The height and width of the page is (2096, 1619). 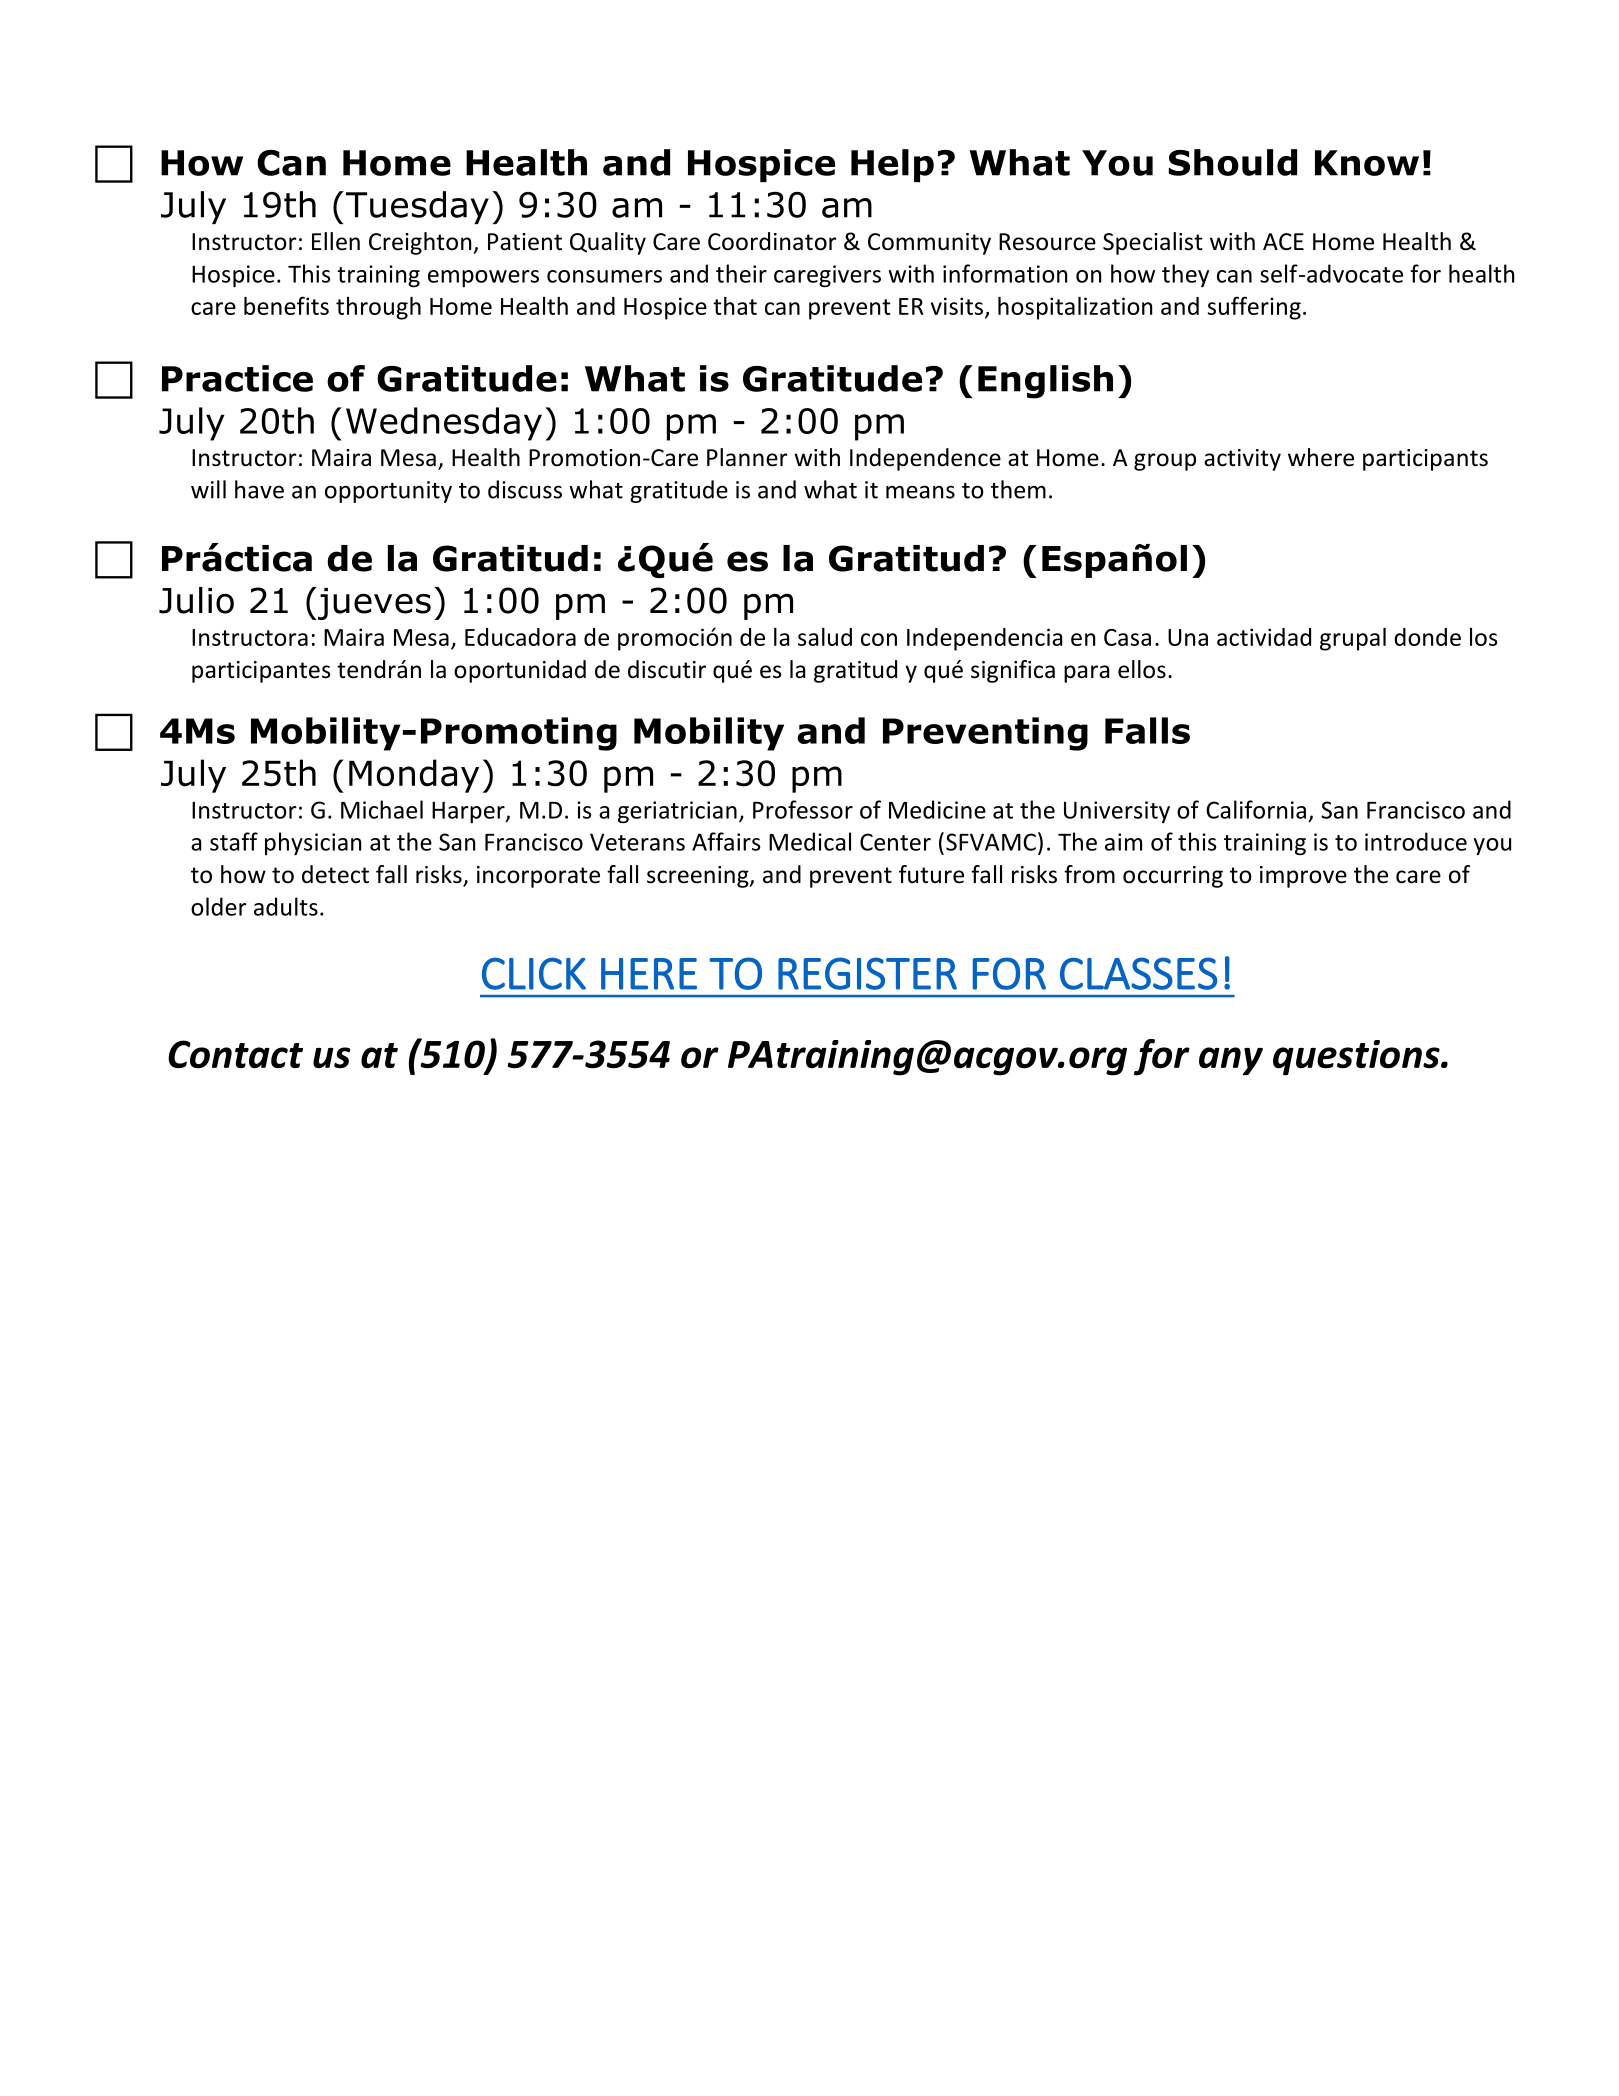 What do you see at coordinates (414, 776) in the page?
I see `Monday` at bounding box center [414, 776].
